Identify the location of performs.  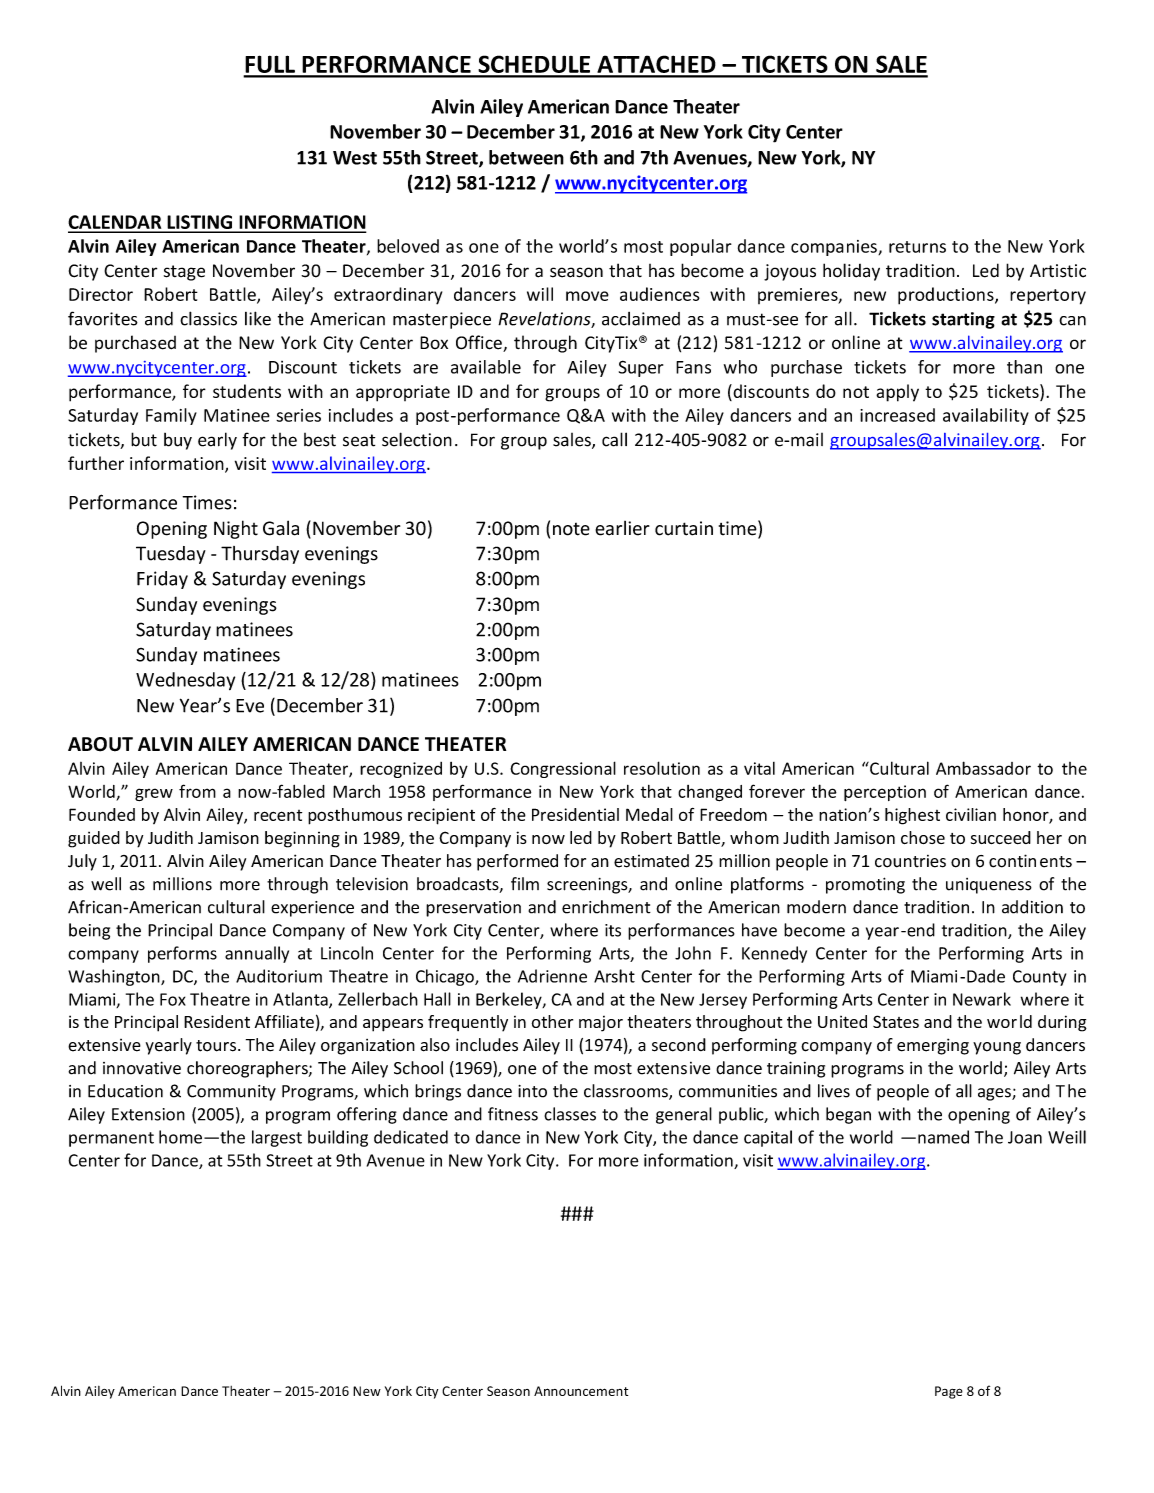
(182, 954).
